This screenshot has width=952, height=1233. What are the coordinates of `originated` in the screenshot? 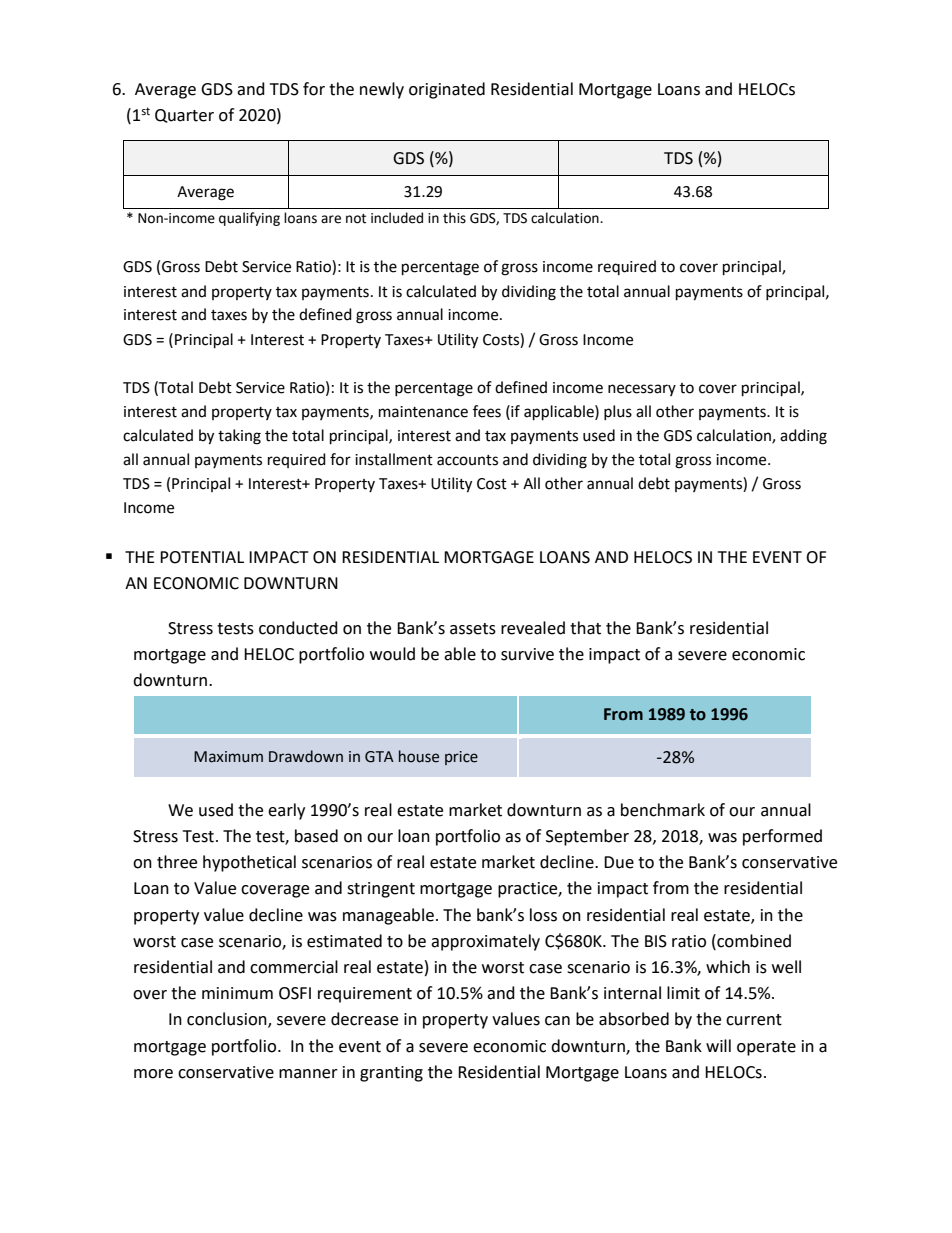 It's located at (447, 90).
